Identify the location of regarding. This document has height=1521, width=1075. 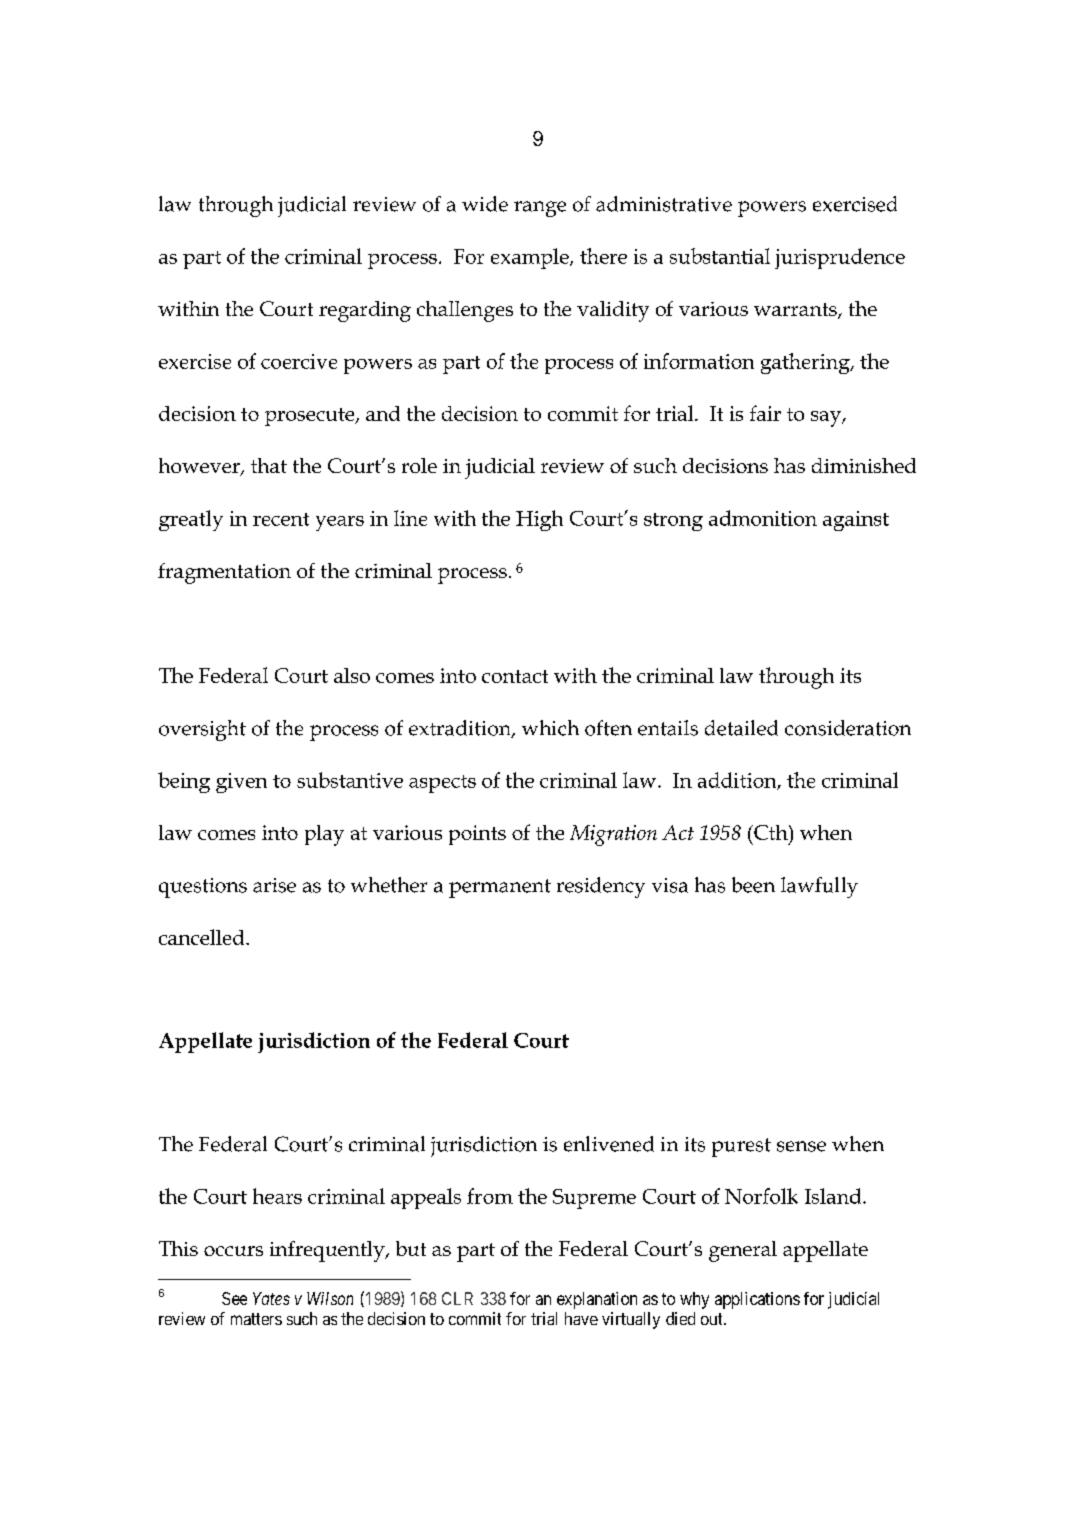
(365, 311).
